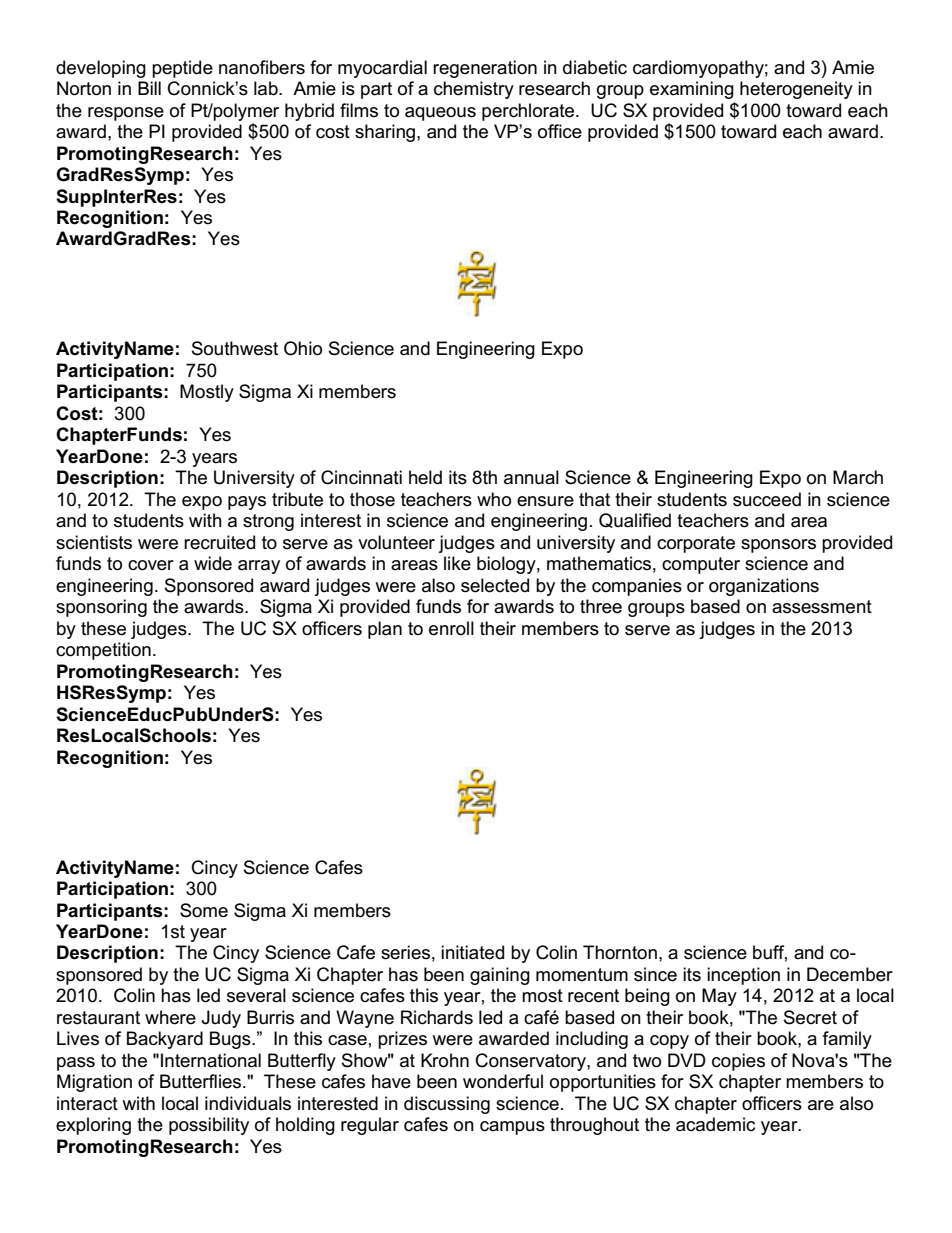 Image resolution: width=952 pixels, height=1233 pixels. Describe the element at coordinates (149, 88) in the image. I see `Bill` at that location.
